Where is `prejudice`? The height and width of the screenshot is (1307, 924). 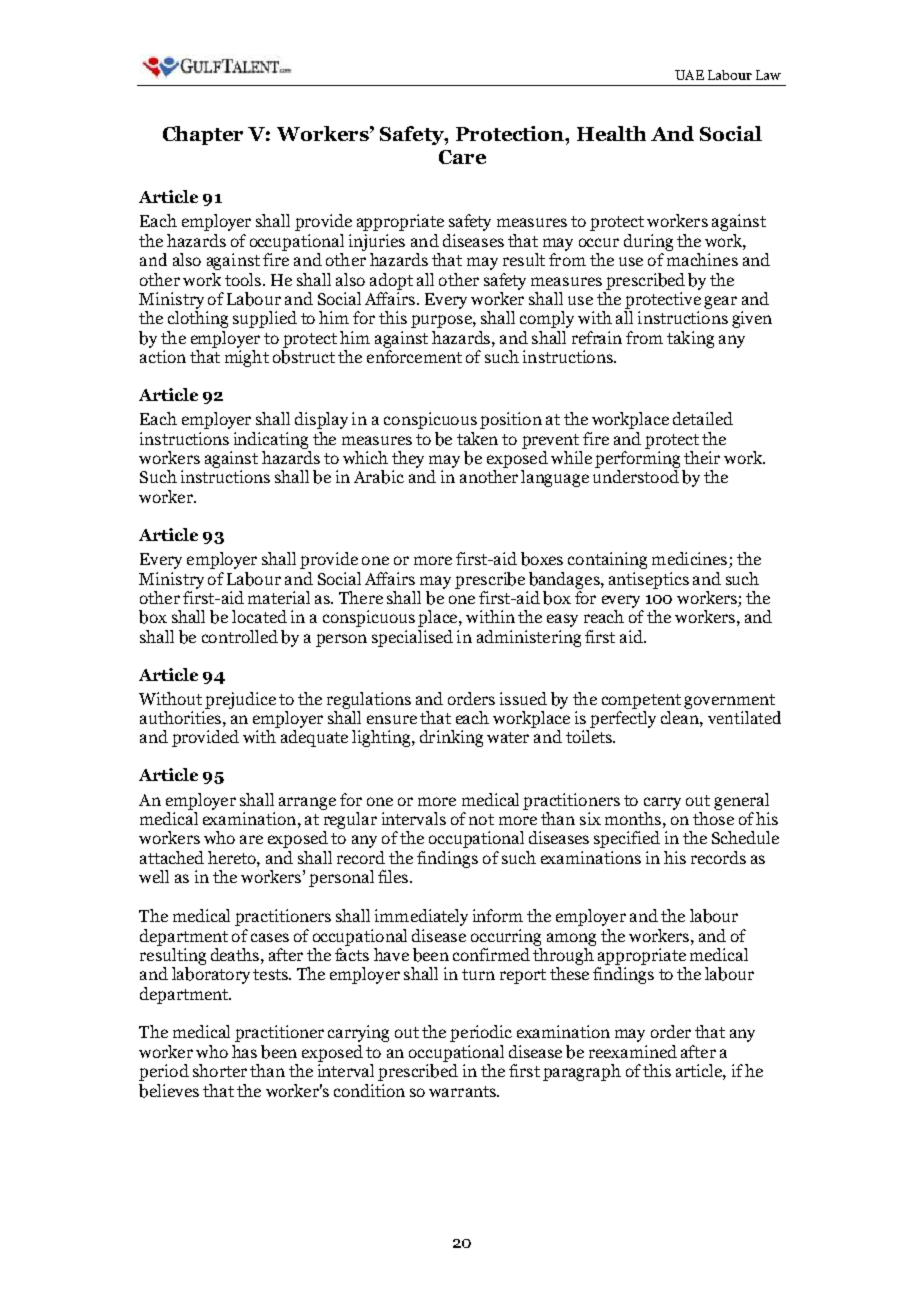 prejudice is located at coordinates (240, 700).
